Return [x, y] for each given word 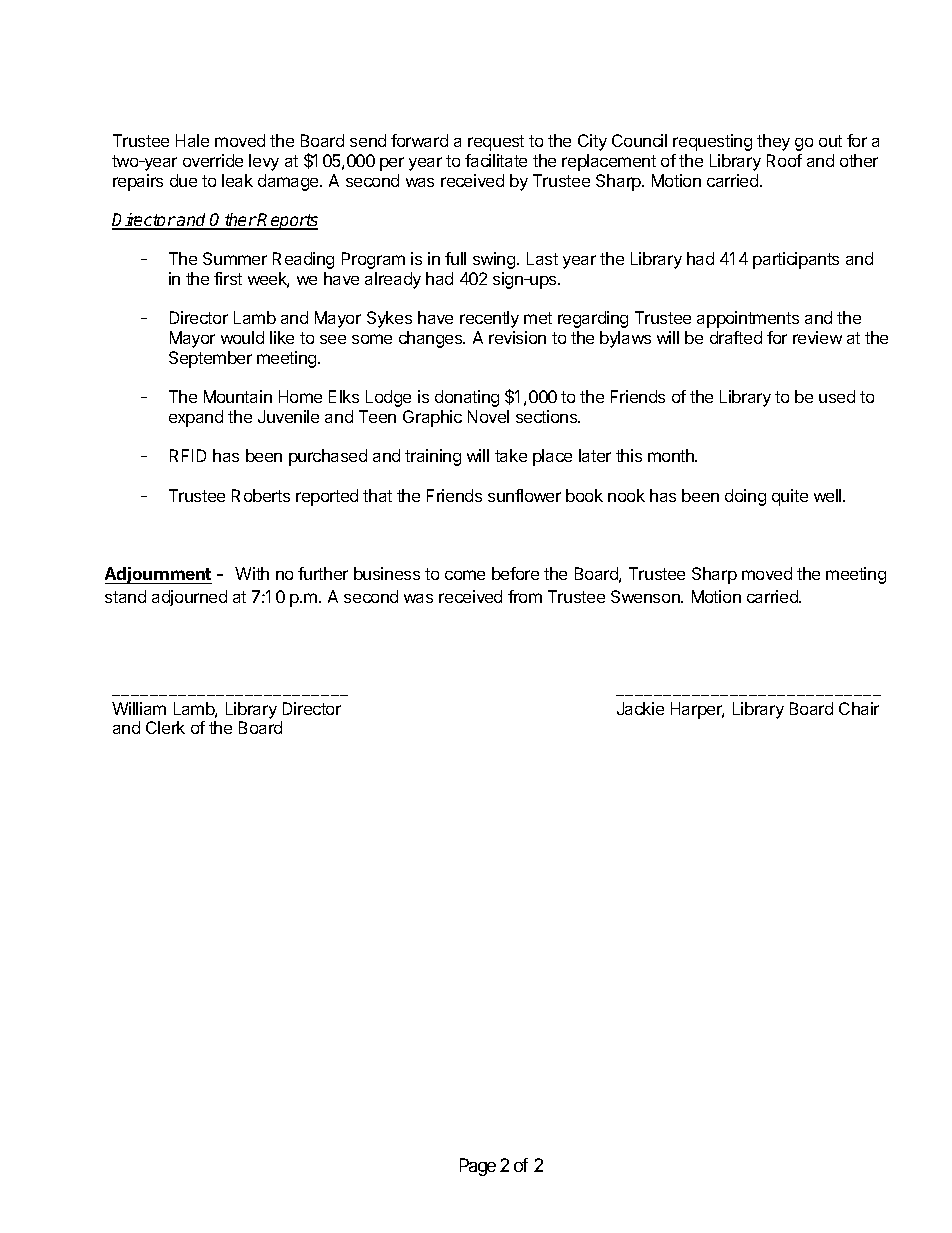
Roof [784, 160]
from [525, 596]
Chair [859, 708]
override [213, 160]
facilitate [496, 160]
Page [478, 1167]
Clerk [165, 727]
